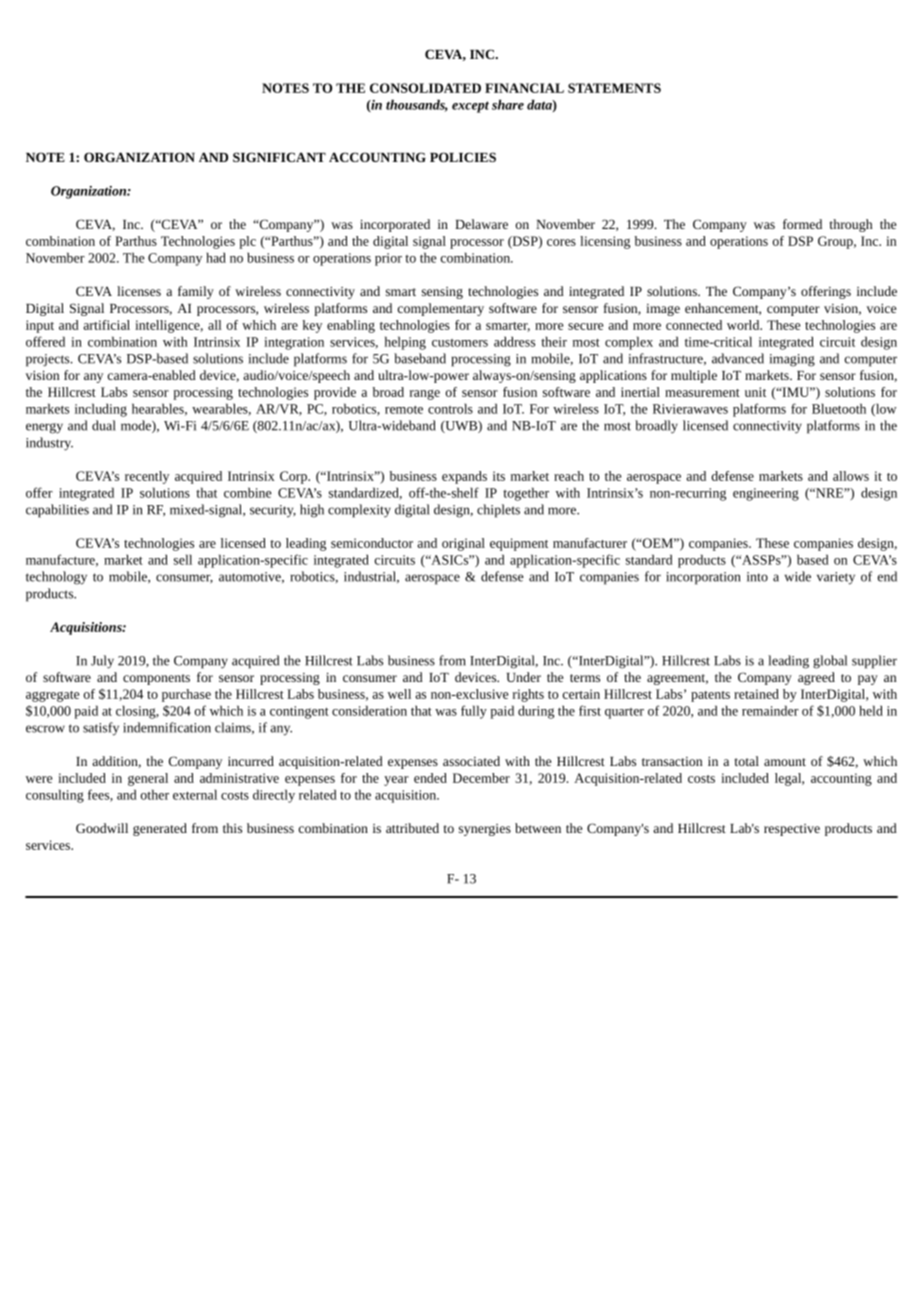  Describe the element at coordinates (147, 477) in the screenshot. I see `recently` at that location.
